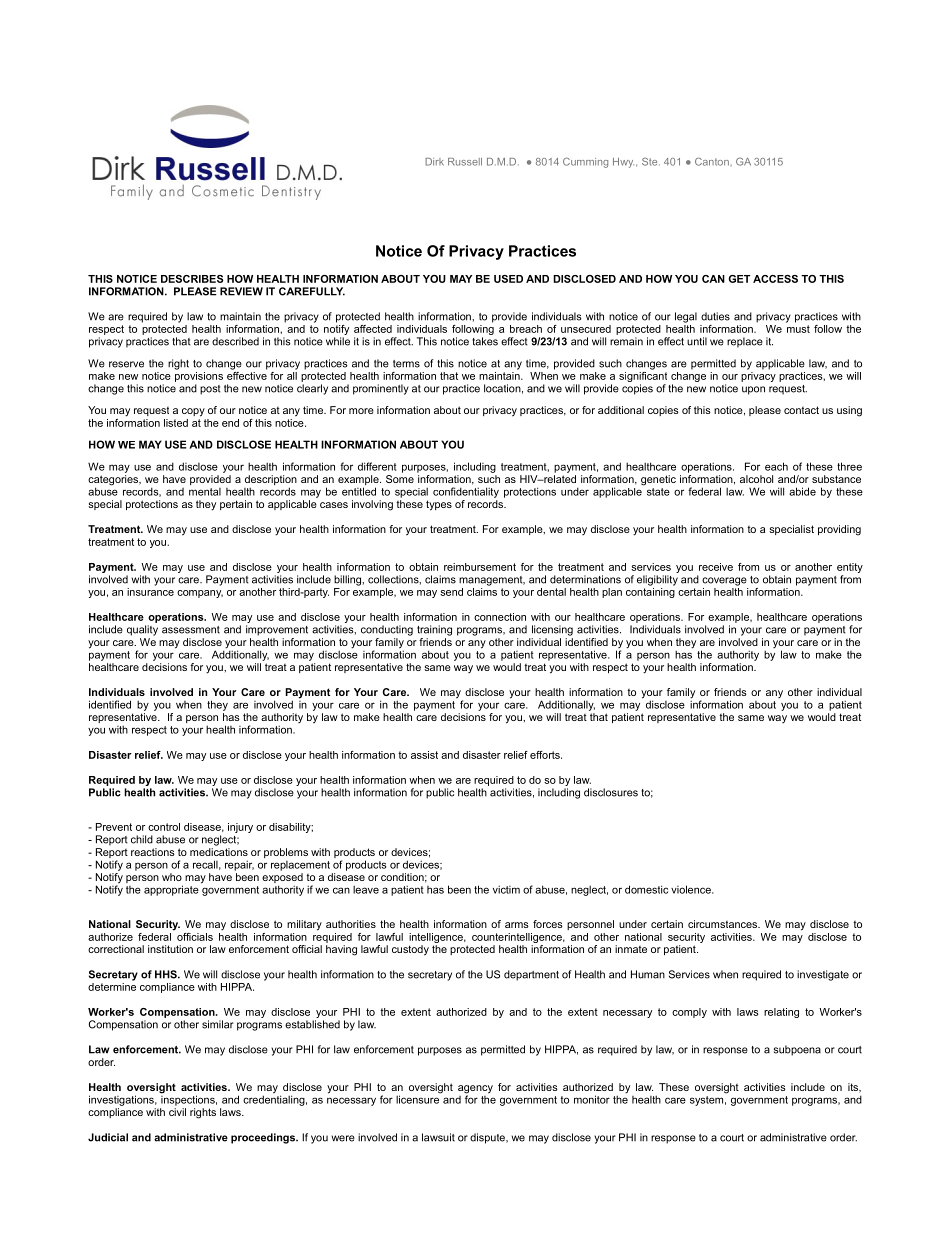  Describe the element at coordinates (465, 162) in the screenshot. I see `Russell` at that location.
